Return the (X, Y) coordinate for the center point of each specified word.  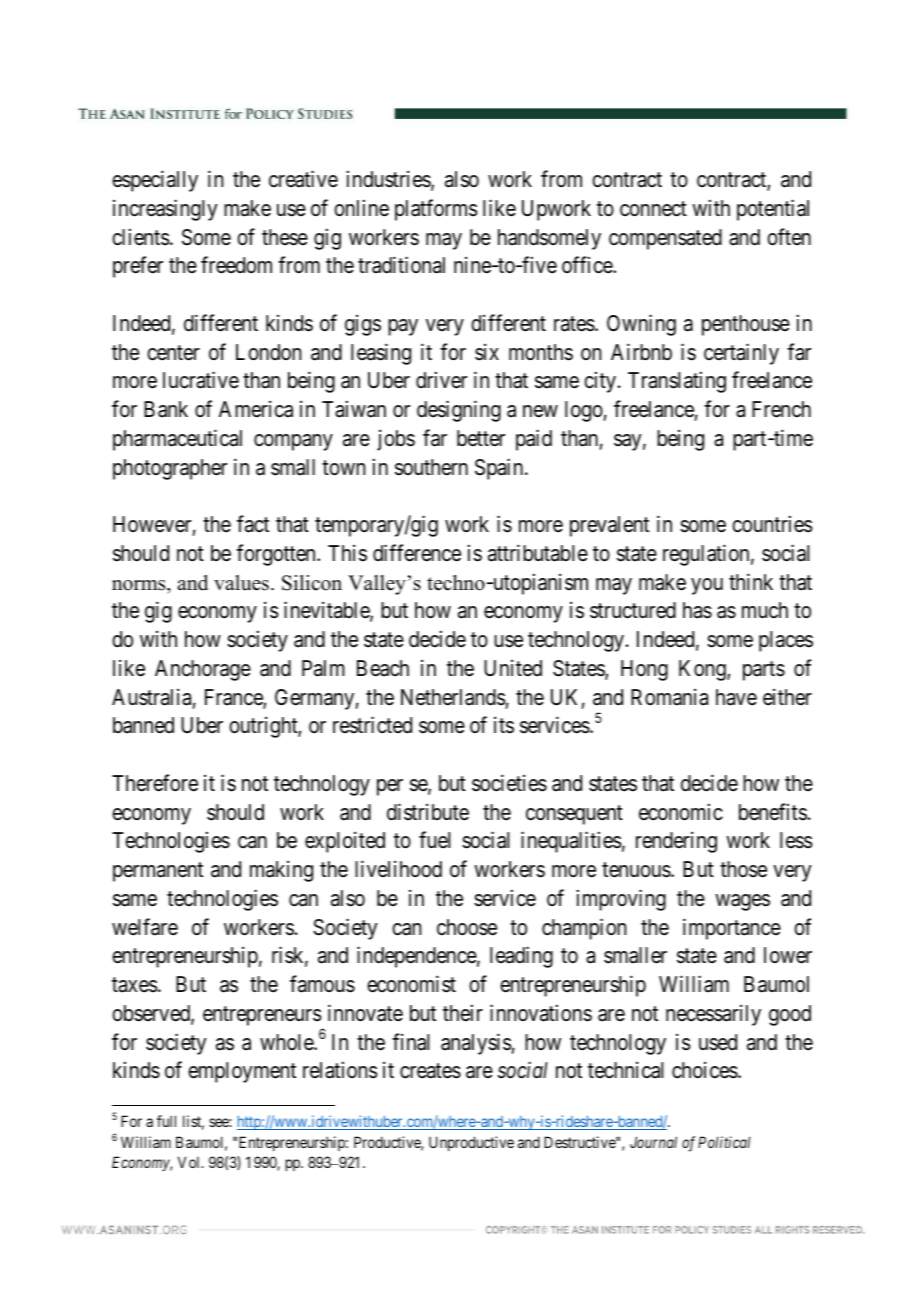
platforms (436, 210)
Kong (703, 670)
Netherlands (453, 697)
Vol (190, 1162)
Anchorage (203, 670)
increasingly (165, 210)
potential (773, 210)
